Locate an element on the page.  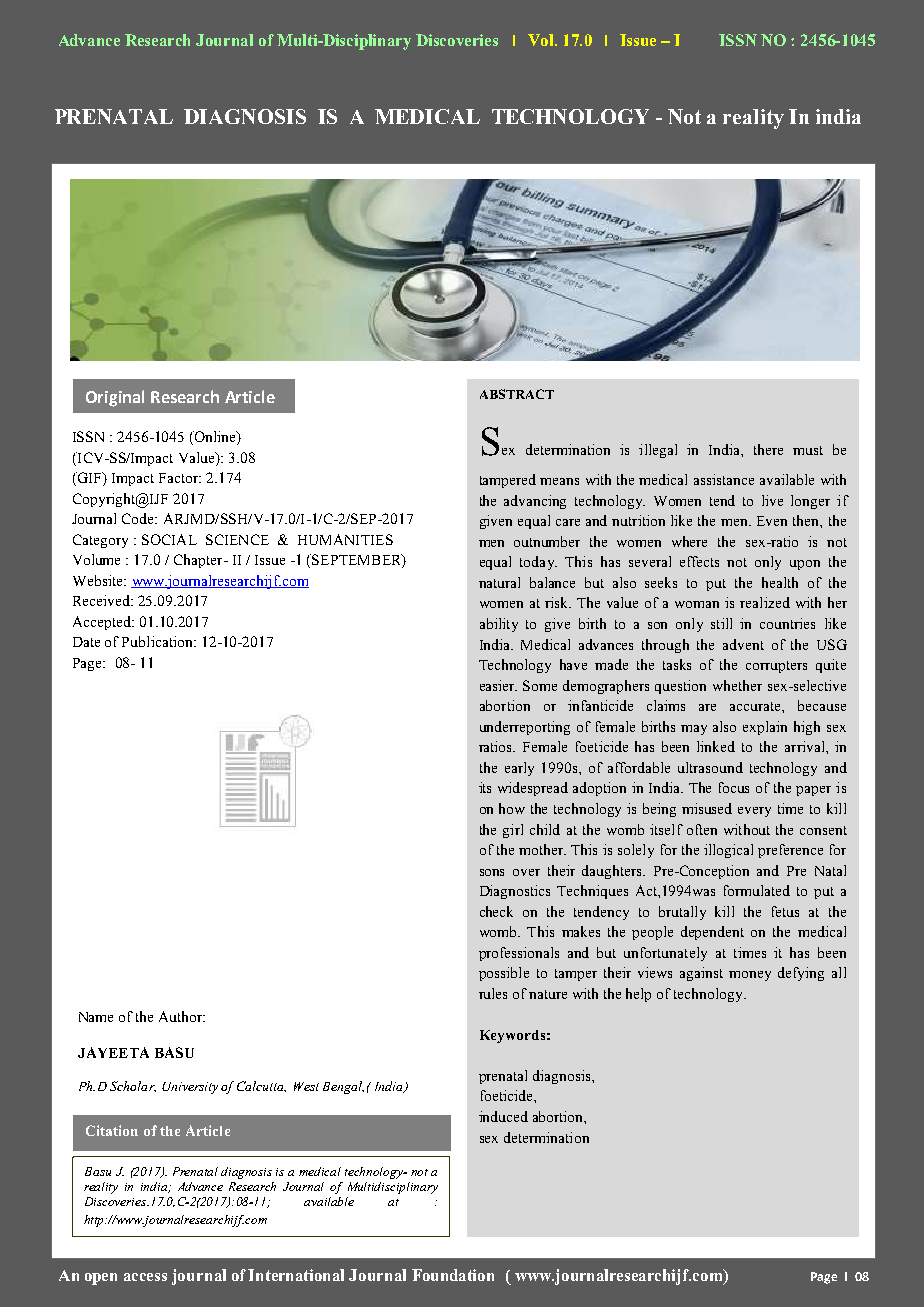
ABSTRACT is located at coordinates (517, 394).
